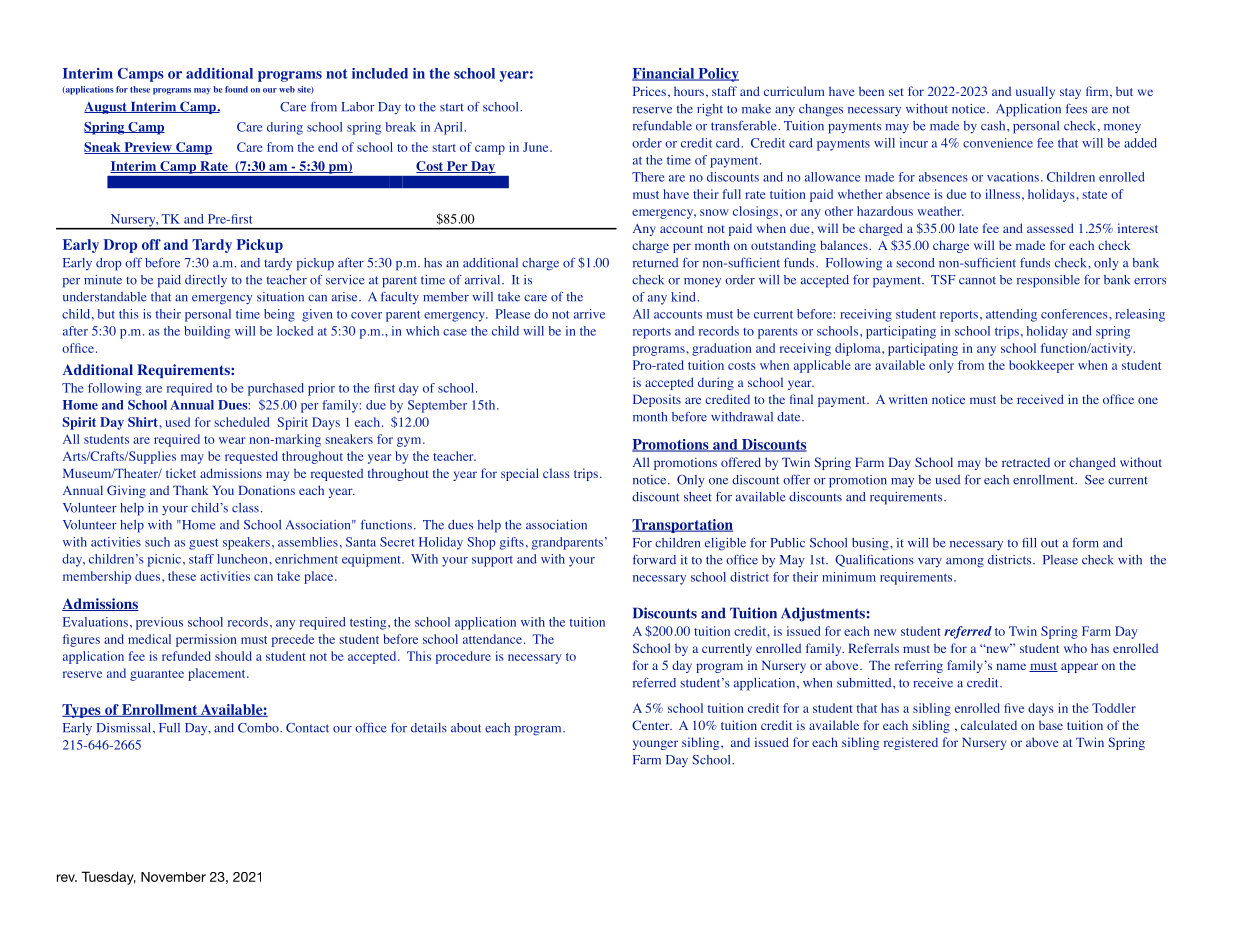  Describe the element at coordinates (520, 474) in the screenshot. I see `special` at that location.
